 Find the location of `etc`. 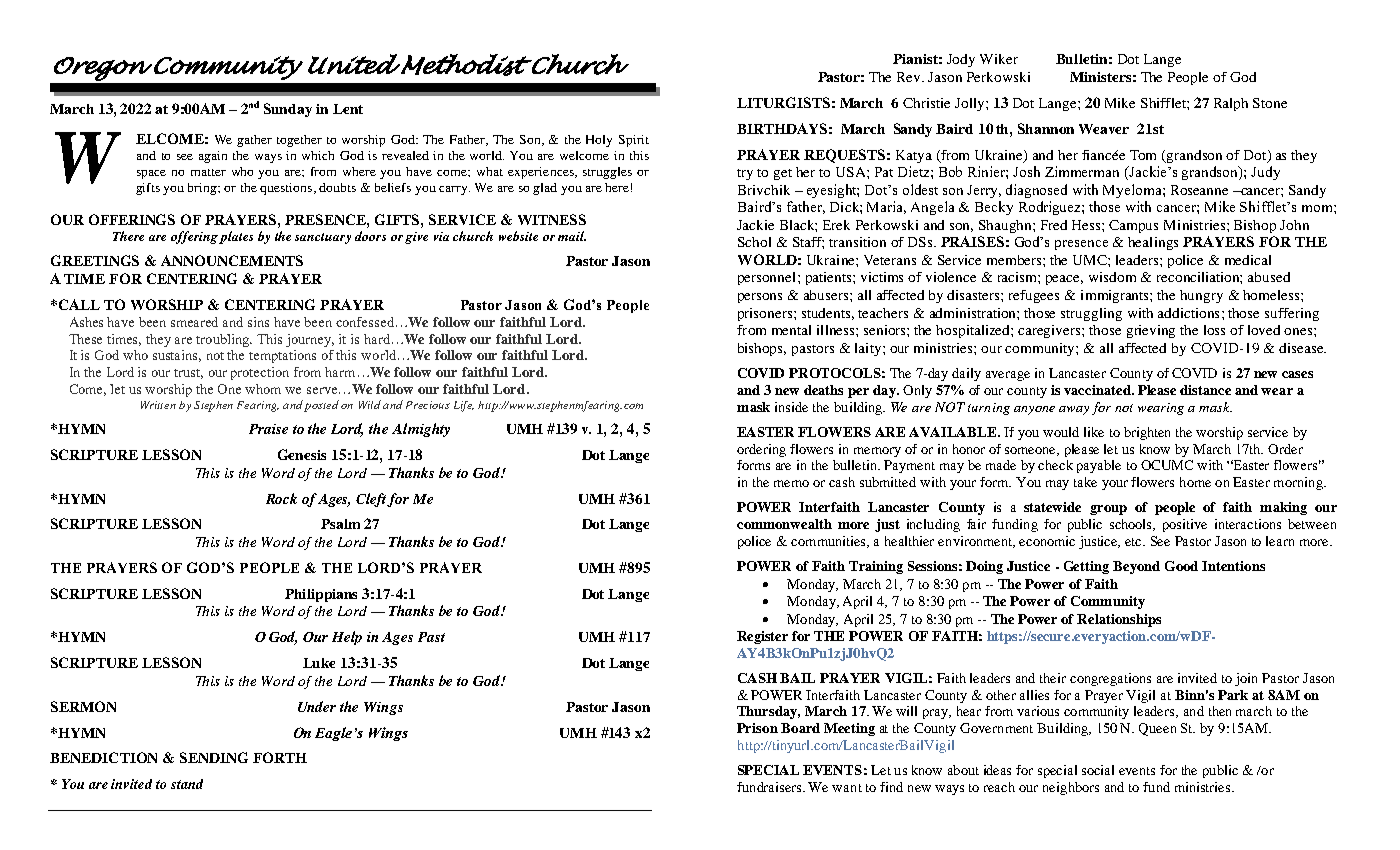

etc is located at coordinates (1135, 542).
